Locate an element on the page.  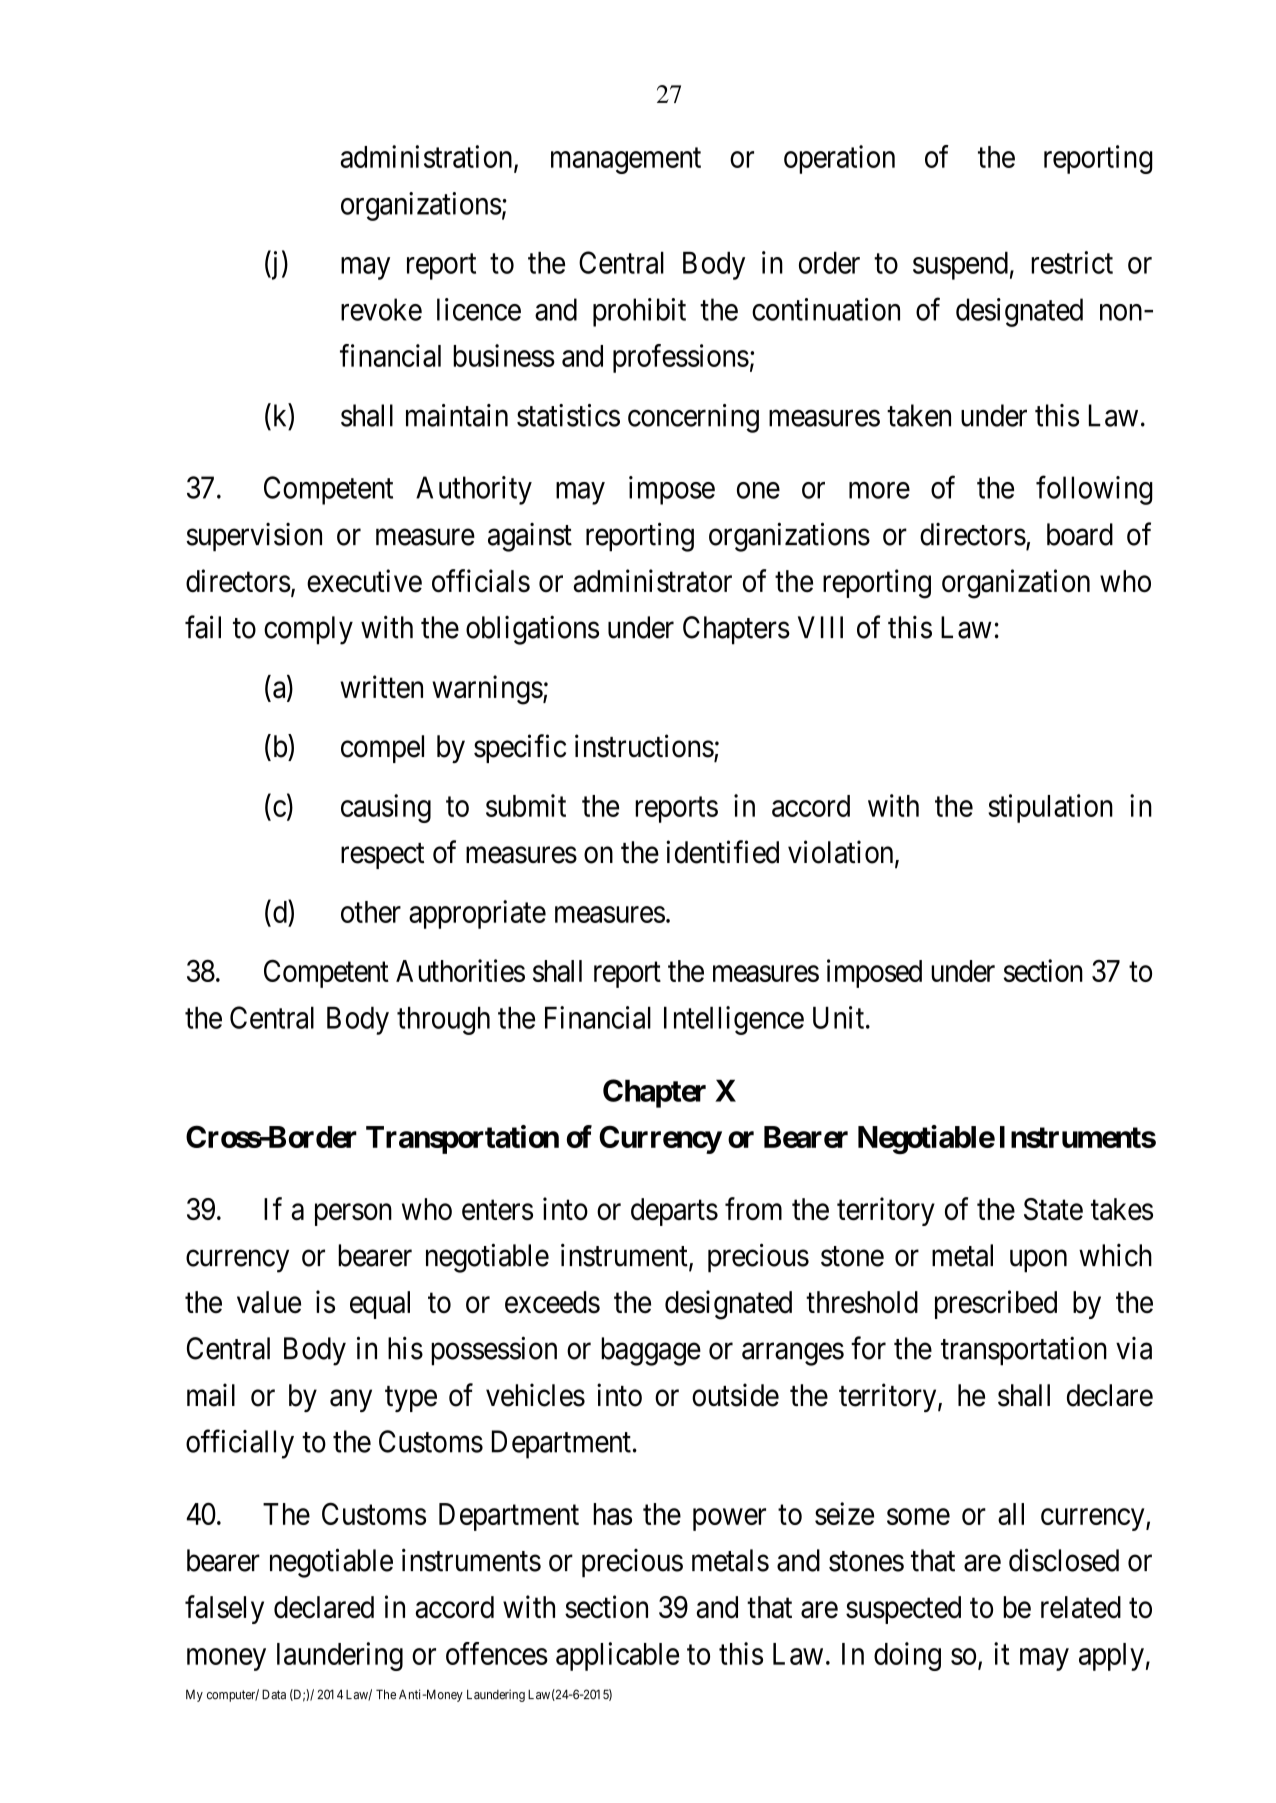
applicable is located at coordinates (617, 1656).
